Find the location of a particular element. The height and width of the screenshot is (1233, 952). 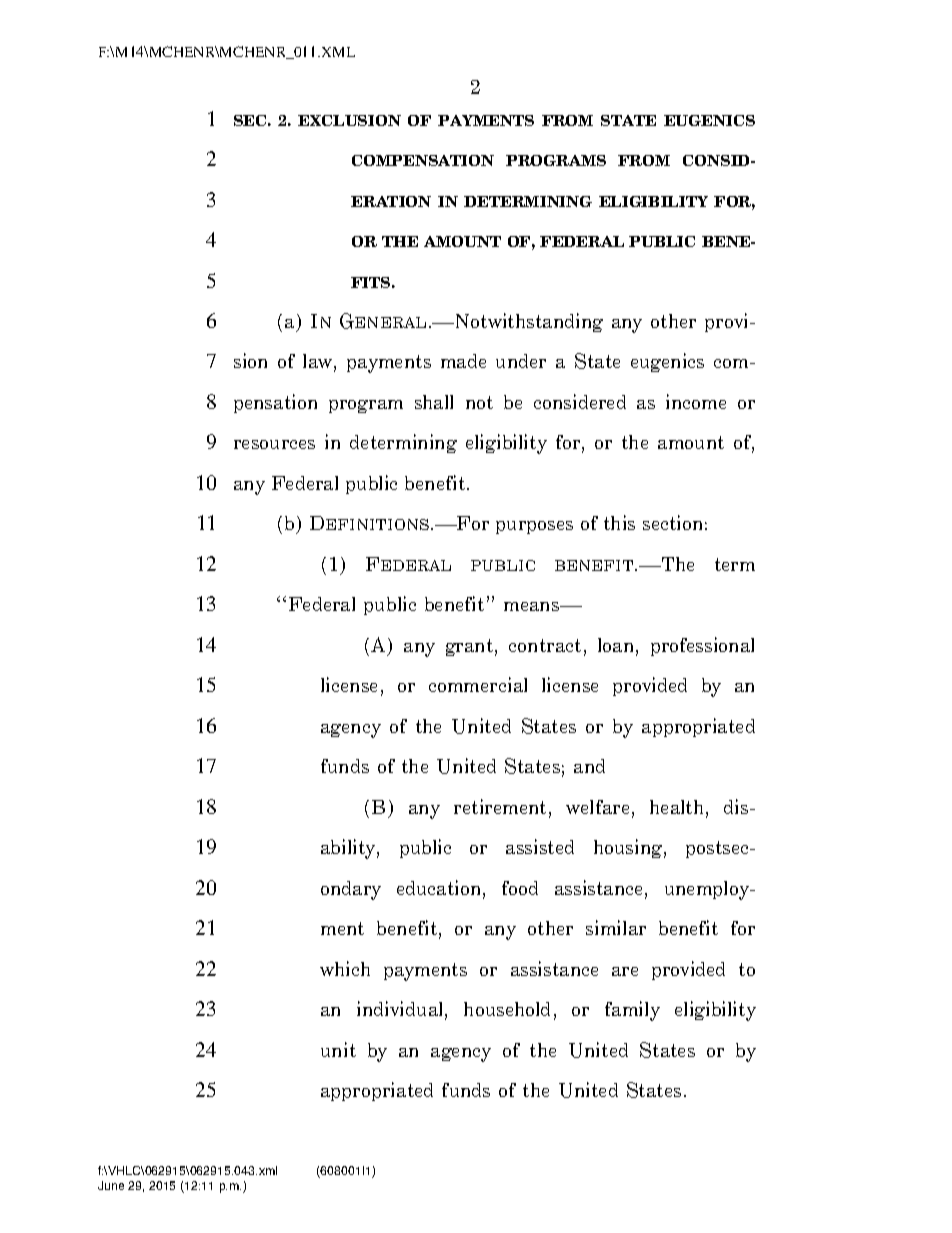

shall is located at coordinates (434, 402).
